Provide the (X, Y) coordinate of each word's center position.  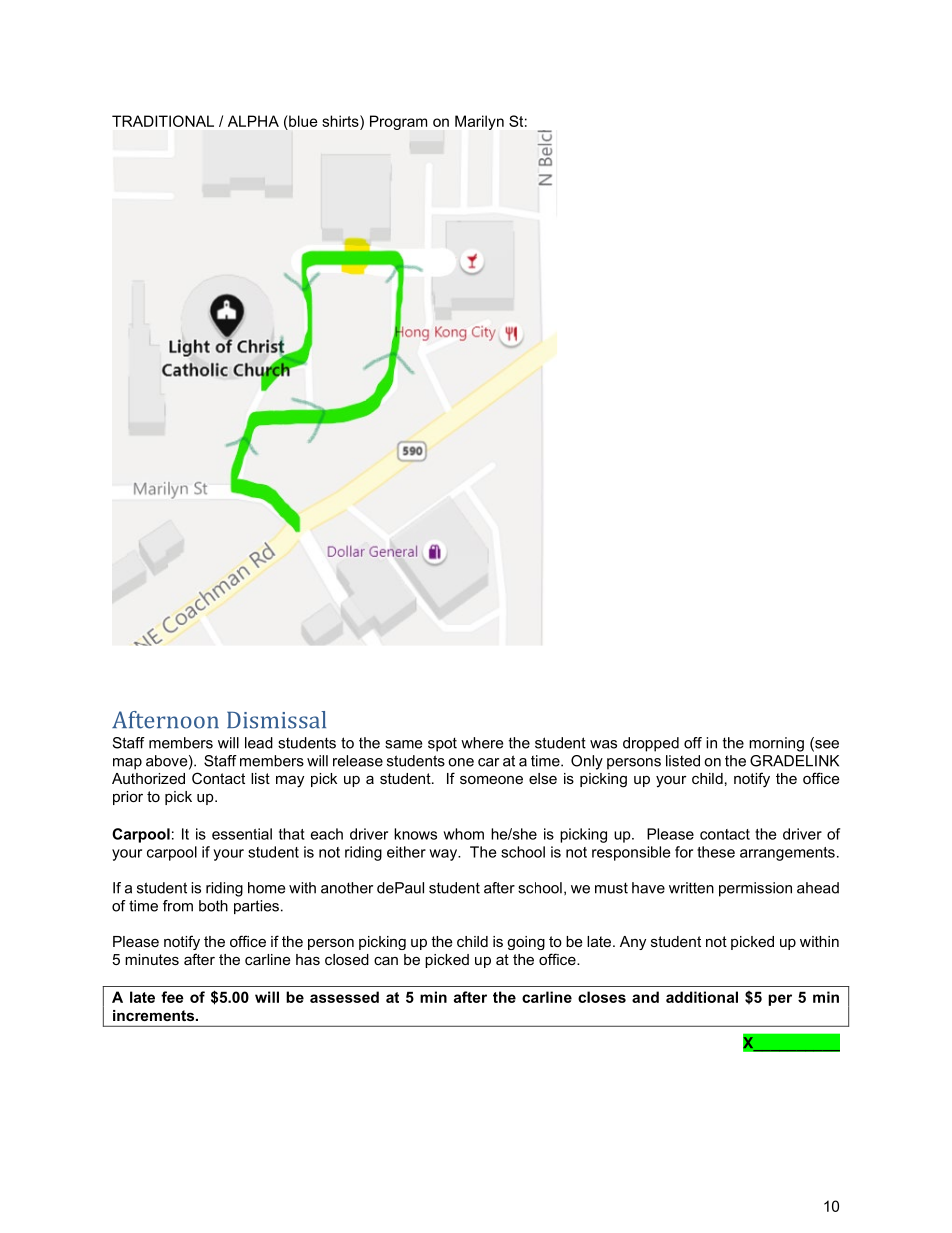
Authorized (148, 778)
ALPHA (253, 121)
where (482, 743)
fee (172, 997)
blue (302, 121)
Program (398, 122)
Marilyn (479, 122)
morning (776, 744)
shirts (341, 121)
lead (259, 743)
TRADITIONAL (163, 121)
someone (491, 779)
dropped (651, 744)
